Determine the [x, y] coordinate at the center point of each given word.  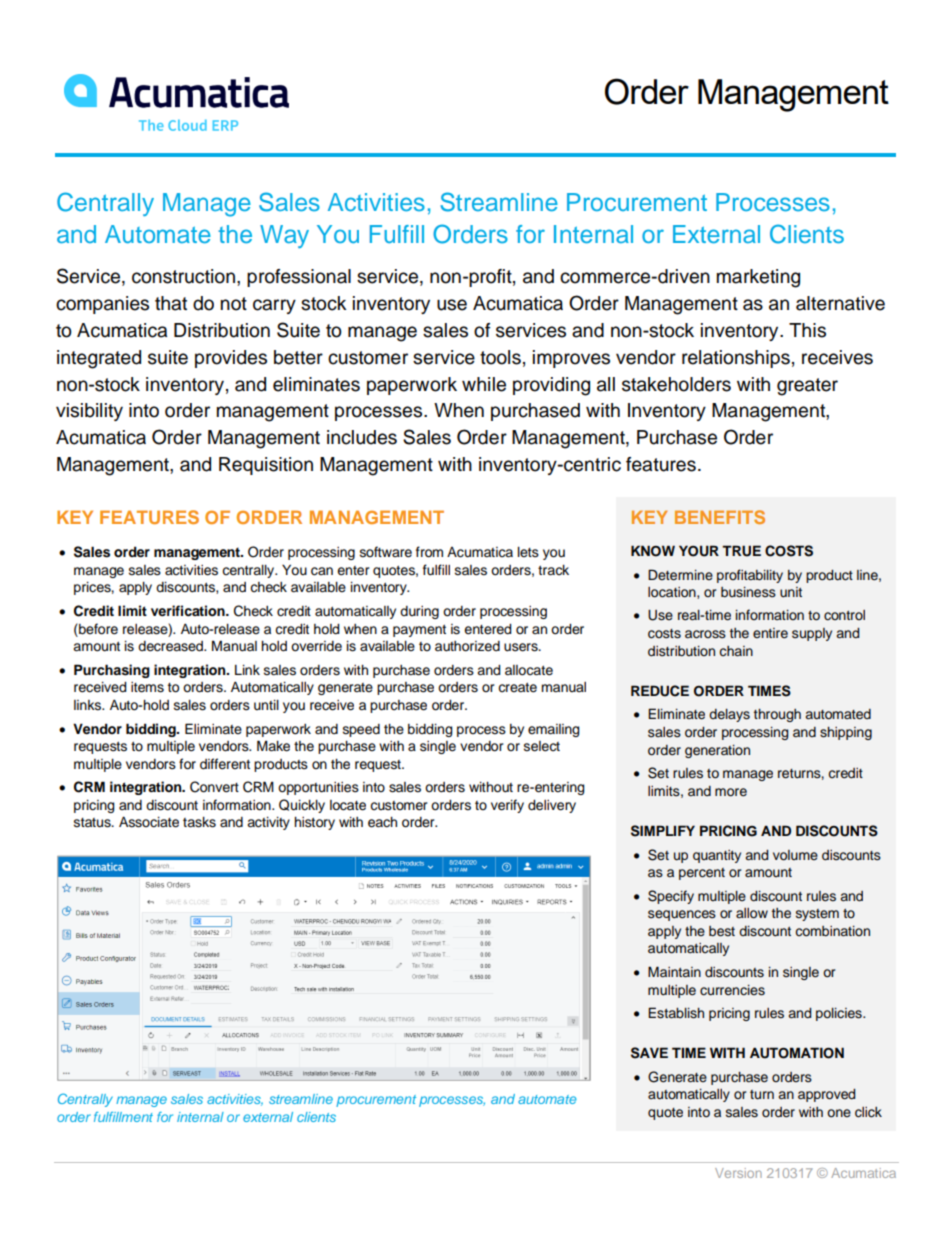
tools [500, 357]
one [839, 1113]
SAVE [649, 1053]
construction [183, 276]
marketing [758, 278]
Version [738, 1173]
